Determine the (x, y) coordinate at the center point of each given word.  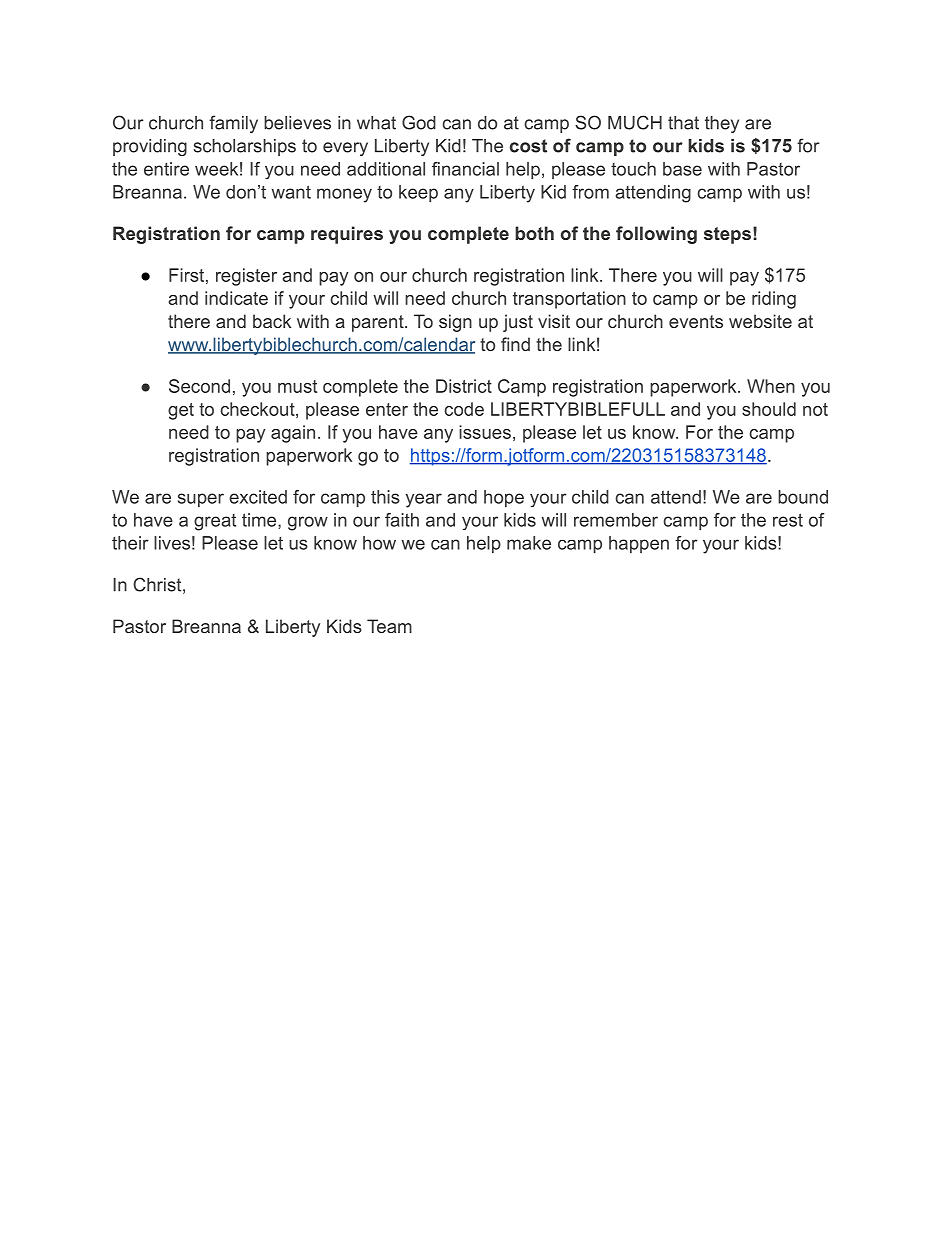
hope (504, 498)
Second (199, 386)
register (246, 277)
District (464, 386)
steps (727, 235)
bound (803, 497)
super (201, 500)
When (771, 386)
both (534, 233)
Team (389, 626)
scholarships (245, 147)
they (722, 124)
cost (528, 146)
